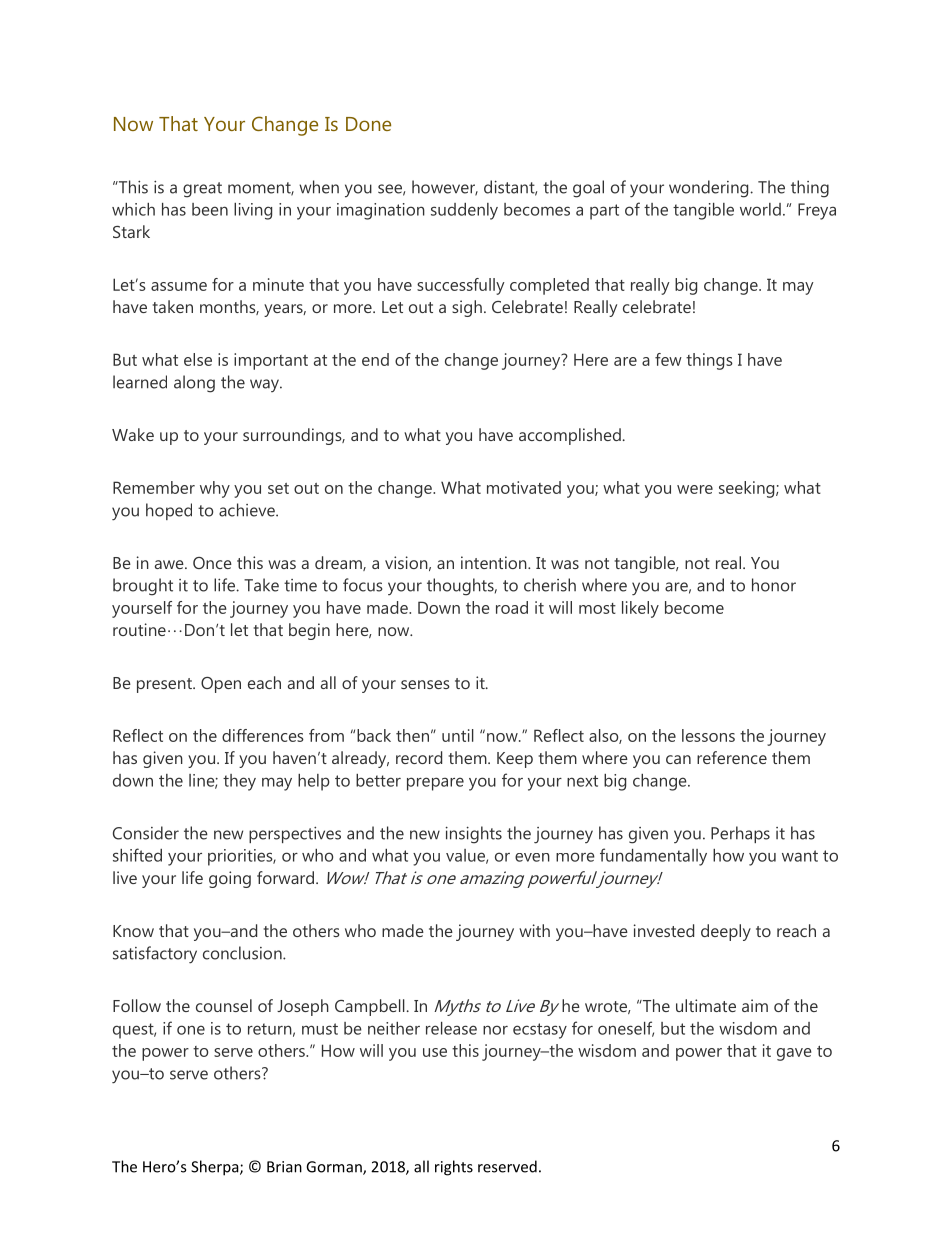 The height and width of the screenshot is (1233, 952). Describe the element at coordinates (202, 190) in the screenshot. I see `great` at that location.
